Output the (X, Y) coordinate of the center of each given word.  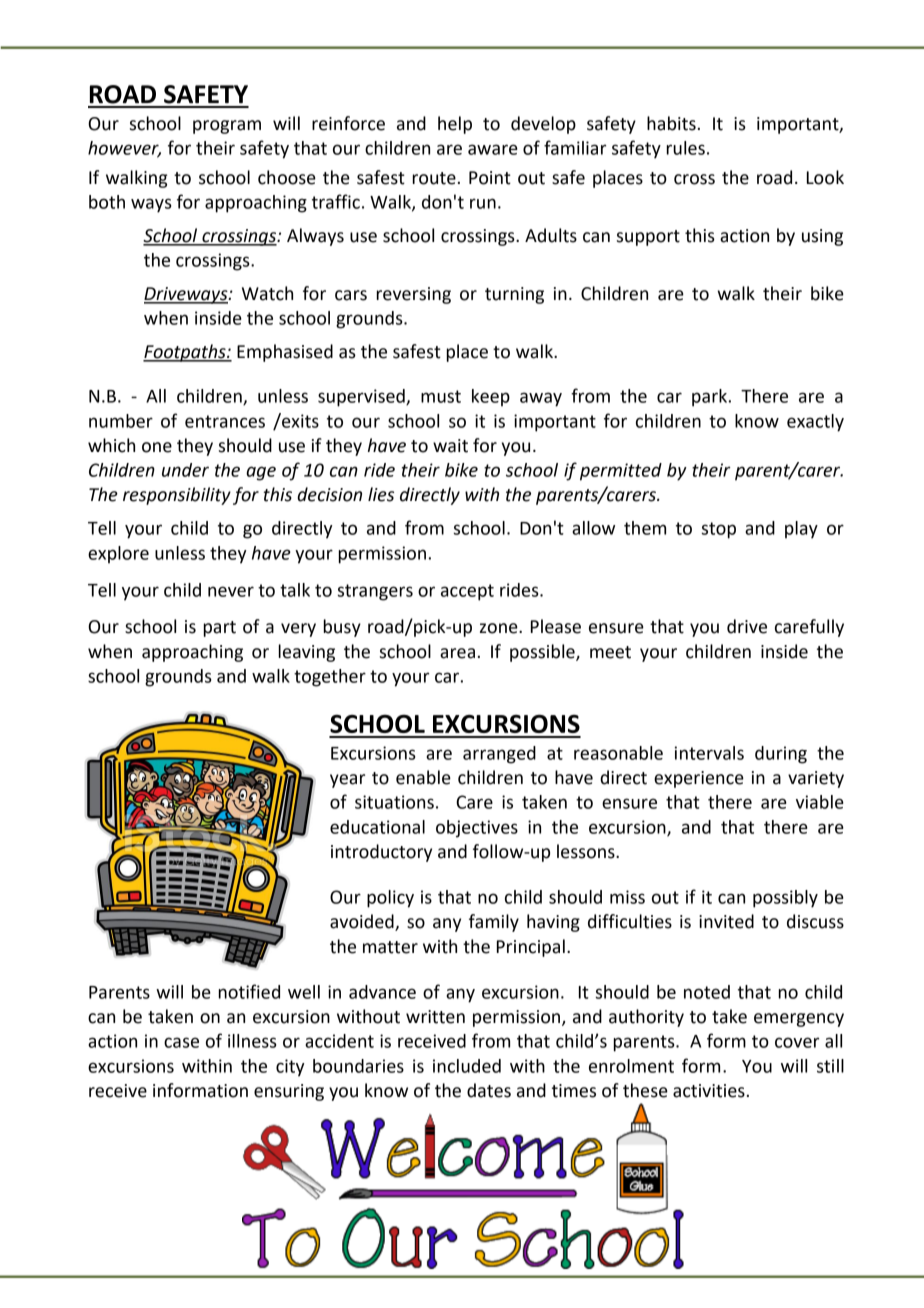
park (711, 398)
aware (493, 149)
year (347, 781)
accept (467, 592)
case (181, 1042)
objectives (477, 829)
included (467, 1066)
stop (718, 530)
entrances (225, 421)
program (227, 127)
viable (820, 802)
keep (491, 398)
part (220, 629)
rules (686, 148)
